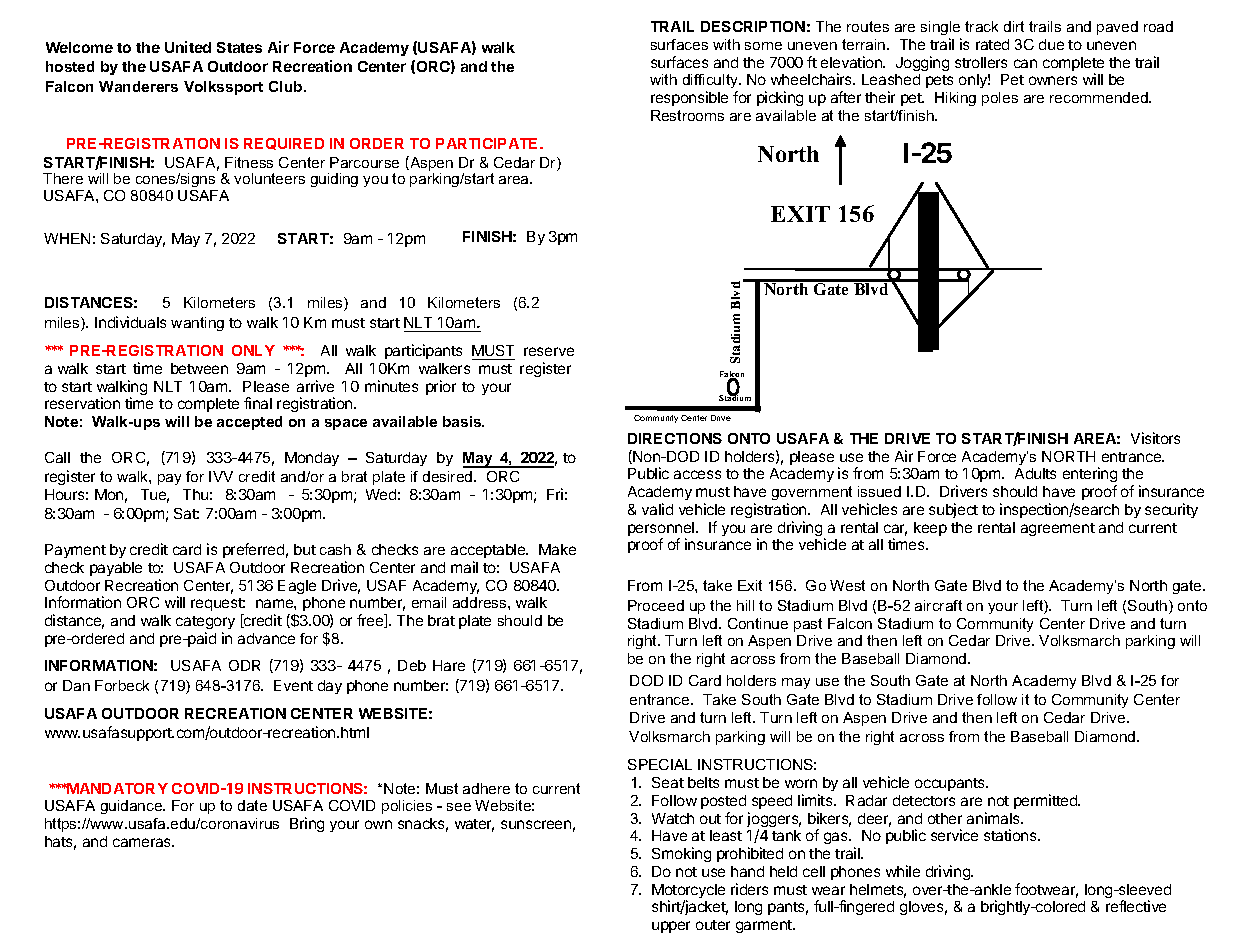 The height and width of the document is (952, 1233). Describe the element at coordinates (656, 605) in the document. I see `Proceed` at that location.
